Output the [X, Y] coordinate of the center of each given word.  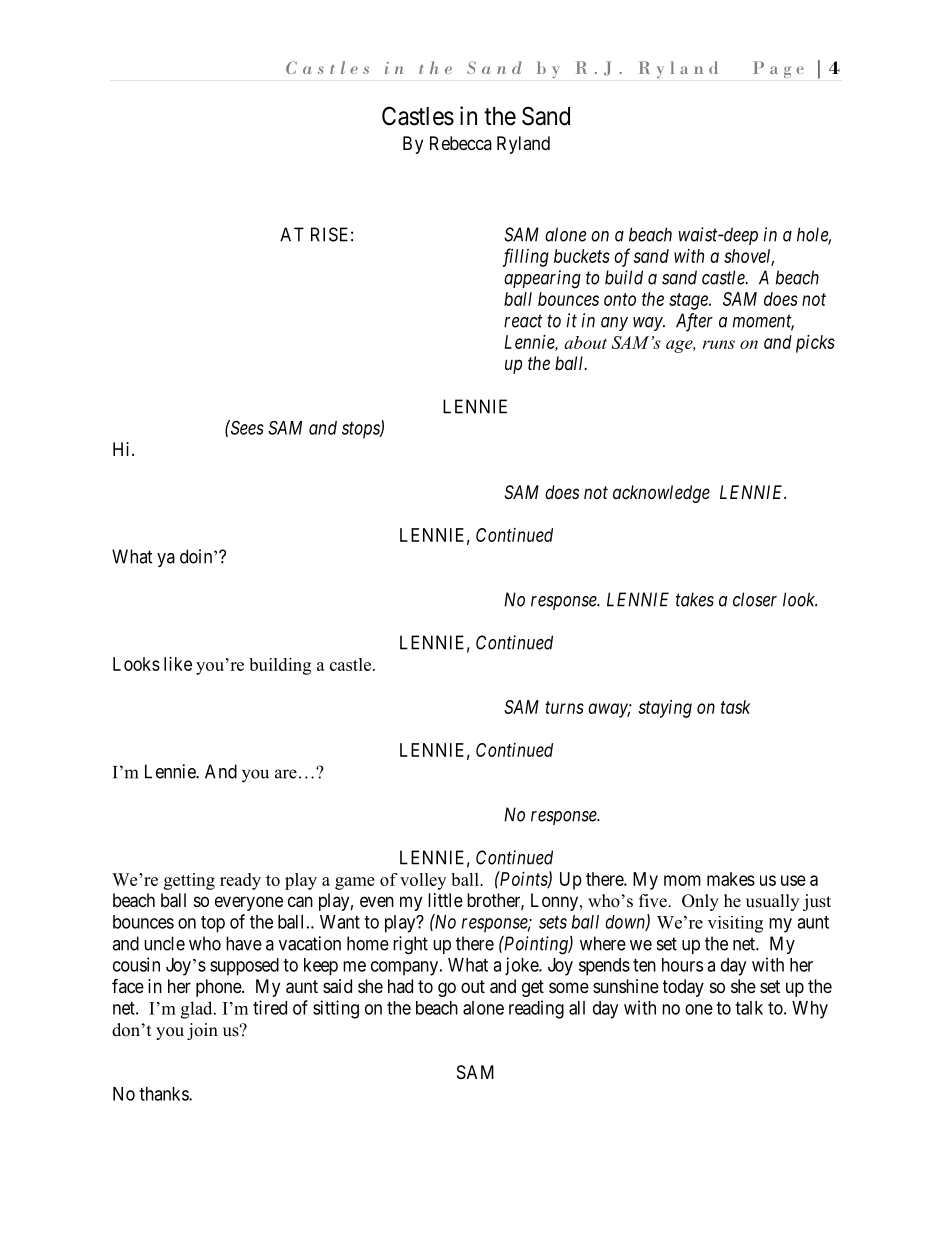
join [202, 1031]
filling [526, 257]
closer [755, 599]
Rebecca [461, 143]
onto [620, 299]
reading [536, 1009]
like [178, 664]
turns [564, 707]
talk [749, 1008]
